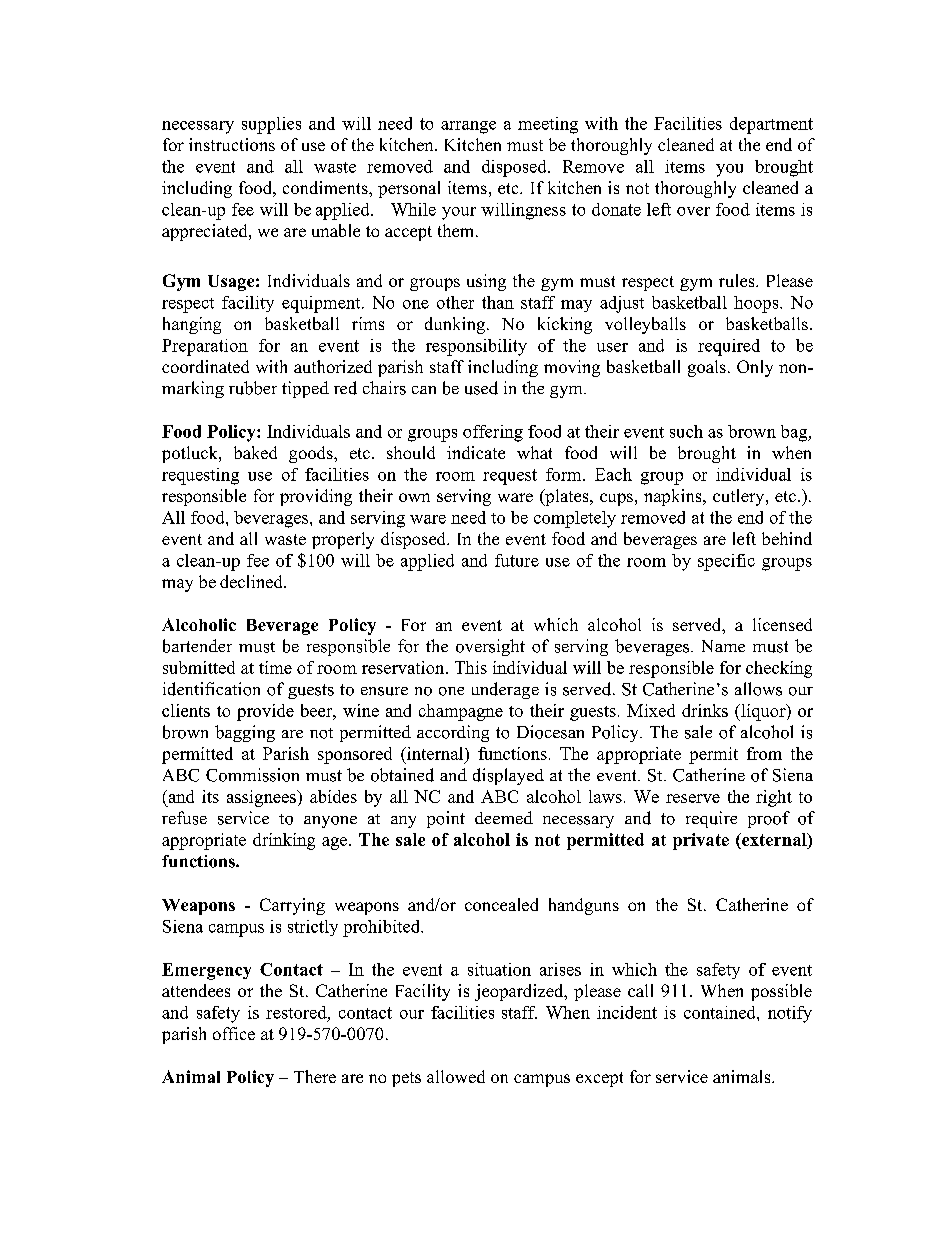 This screenshot has width=952, height=1233. Describe the element at coordinates (468, 127) in the screenshot. I see `arrange` at that location.
